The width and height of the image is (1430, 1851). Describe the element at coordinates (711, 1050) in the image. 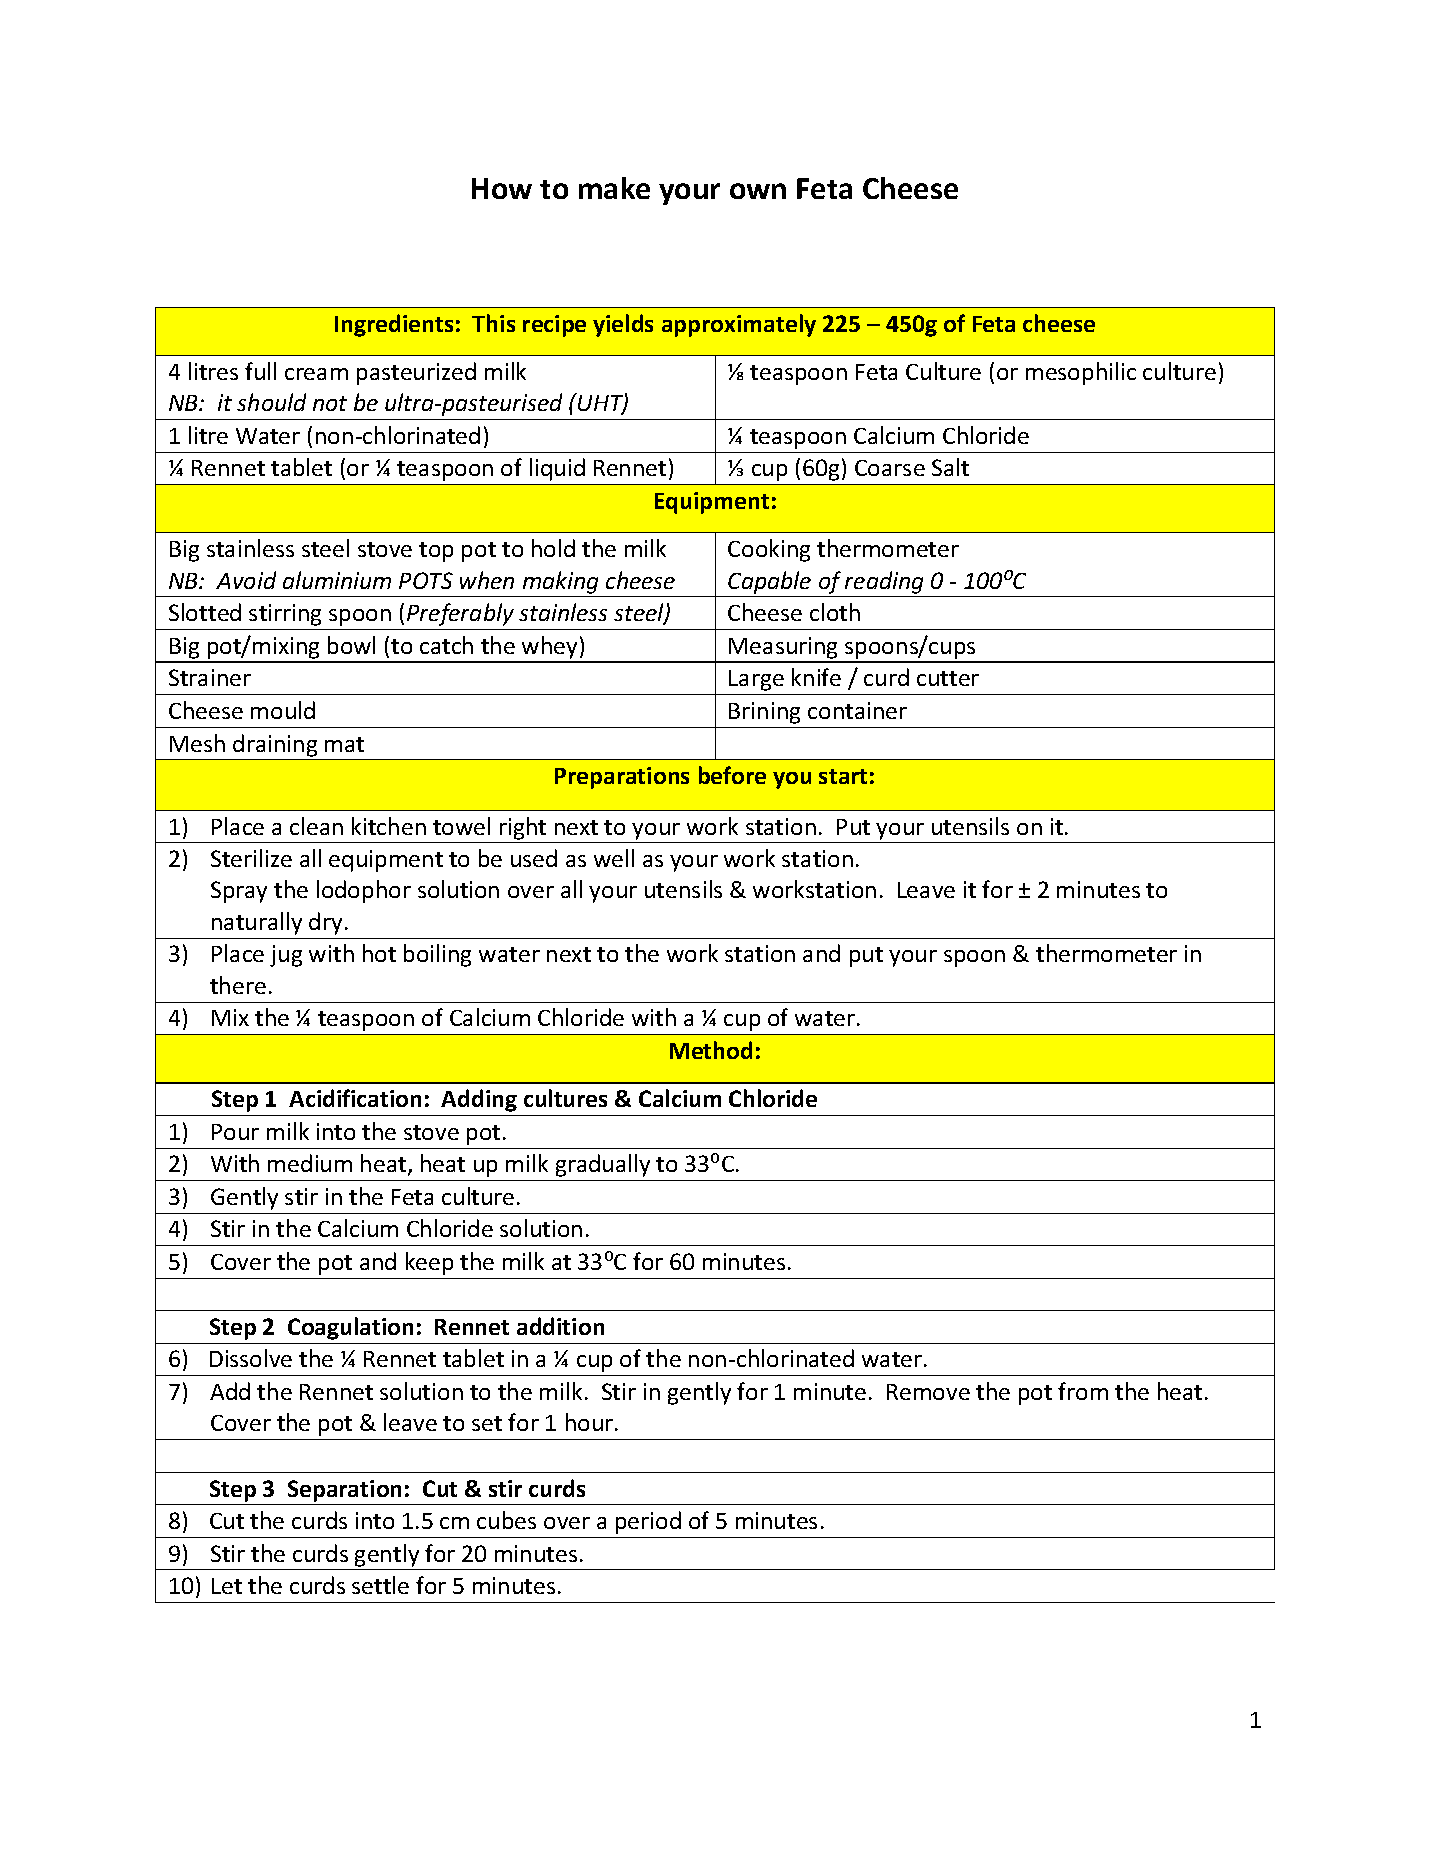

I see `Method` at that location.
